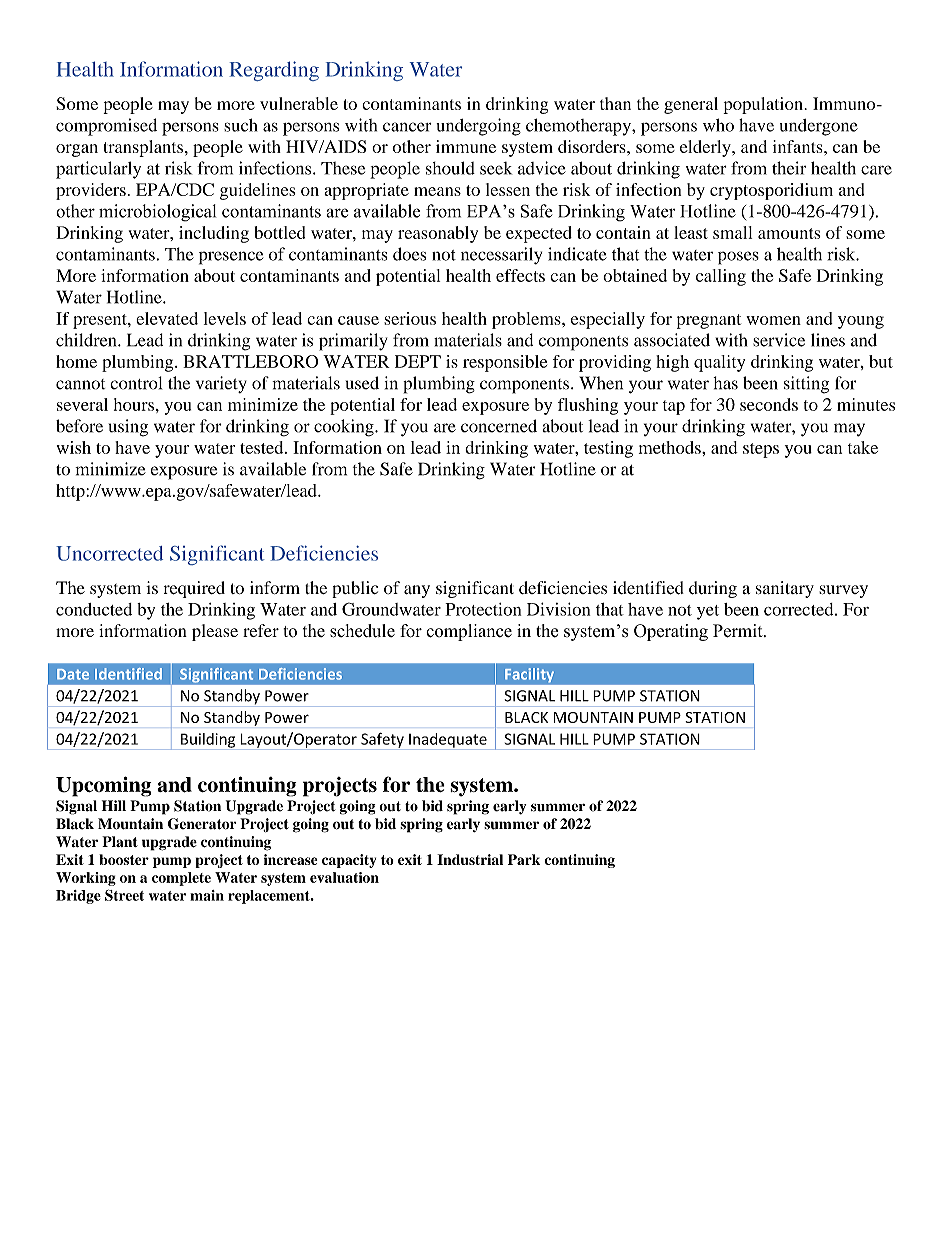 This screenshot has height=1233, width=952. I want to click on effects, so click(520, 275).
